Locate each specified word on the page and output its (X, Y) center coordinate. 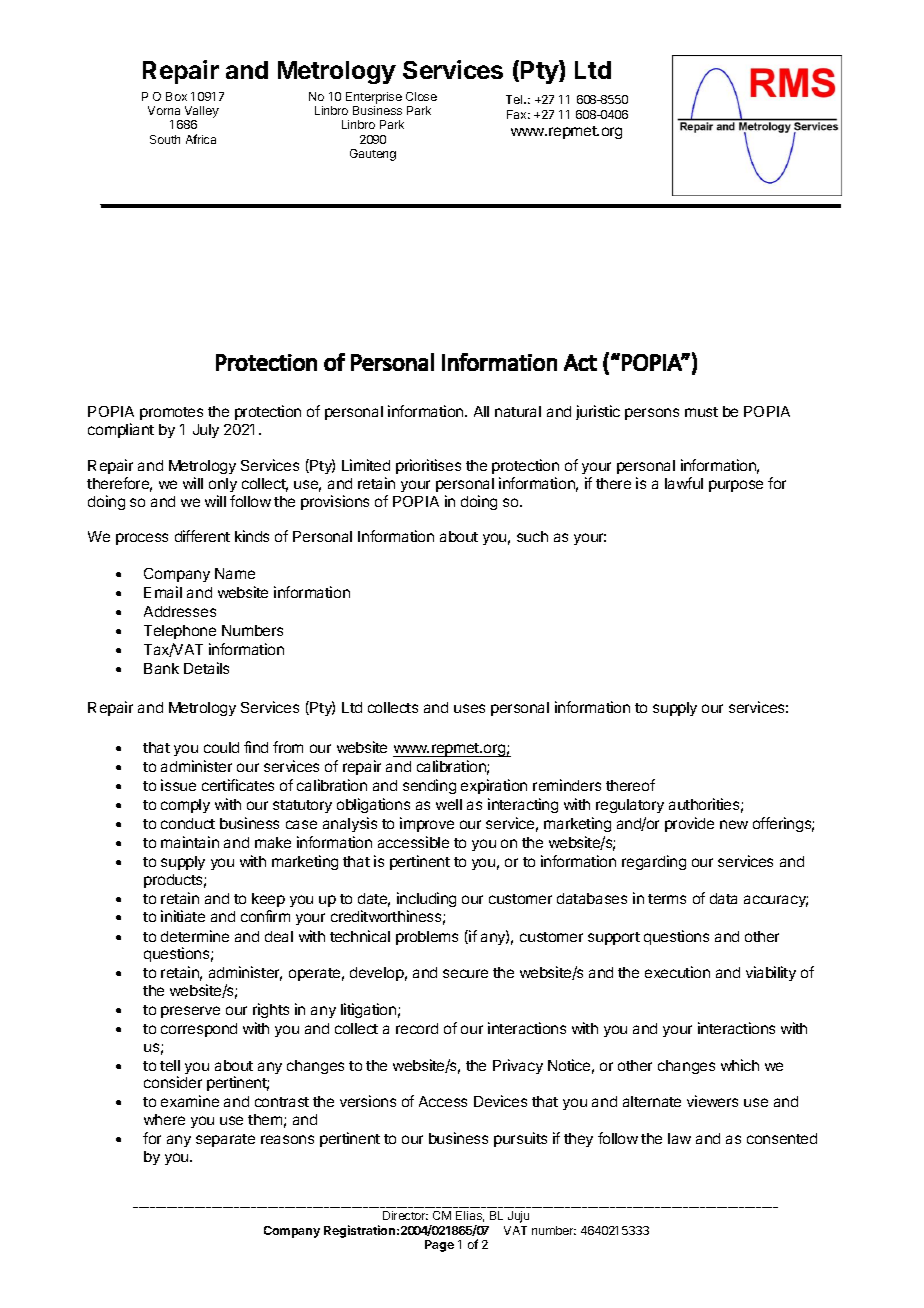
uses (469, 708)
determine (195, 936)
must (701, 412)
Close (421, 96)
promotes (171, 413)
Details (206, 668)
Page (439, 1246)
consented (782, 1138)
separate (225, 1140)
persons (652, 414)
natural (518, 411)
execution (677, 972)
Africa (201, 139)
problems (427, 938)
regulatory (630, 806)
